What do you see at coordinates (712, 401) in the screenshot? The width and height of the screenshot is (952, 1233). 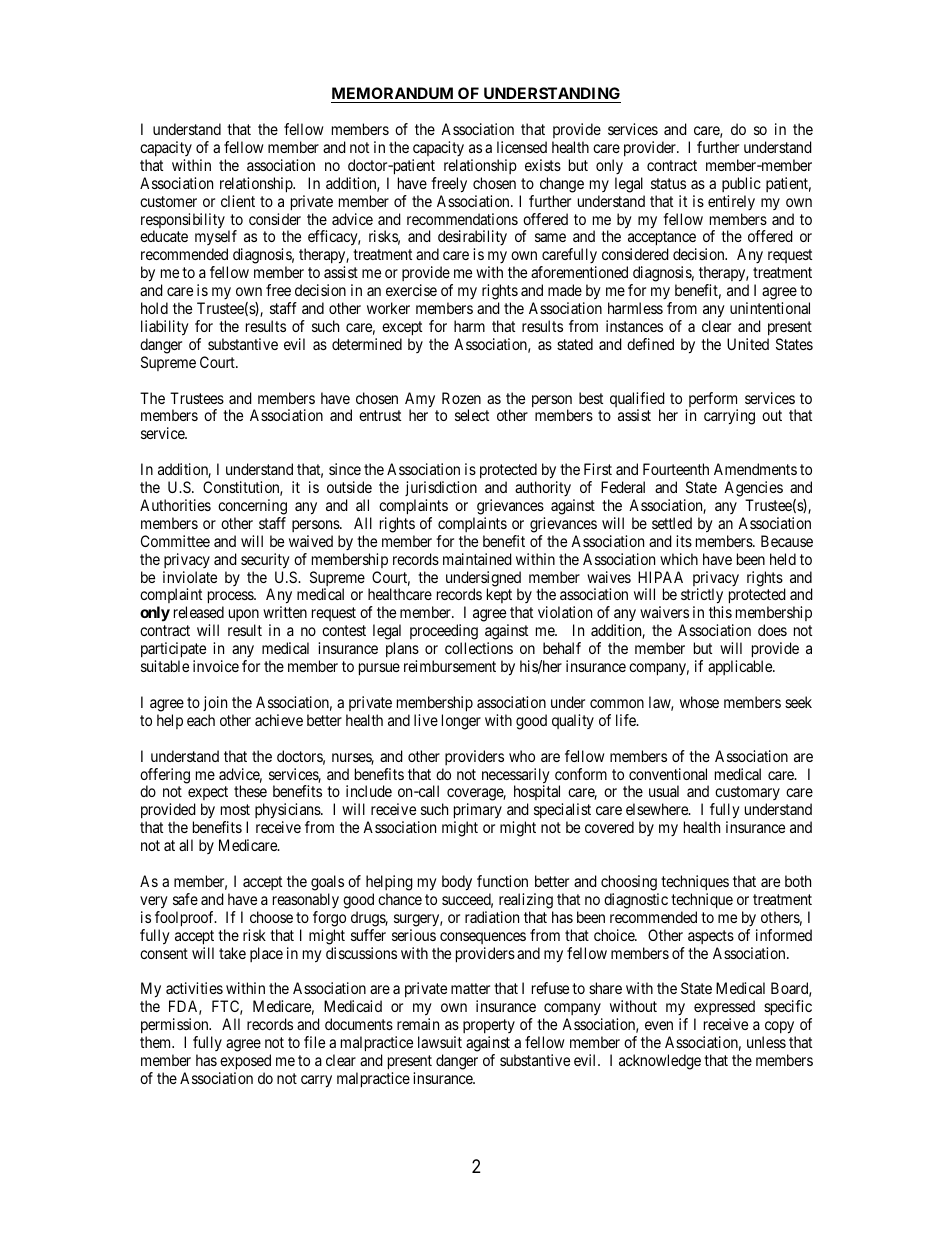 I see `perform` at bounding box center [712, 401].
